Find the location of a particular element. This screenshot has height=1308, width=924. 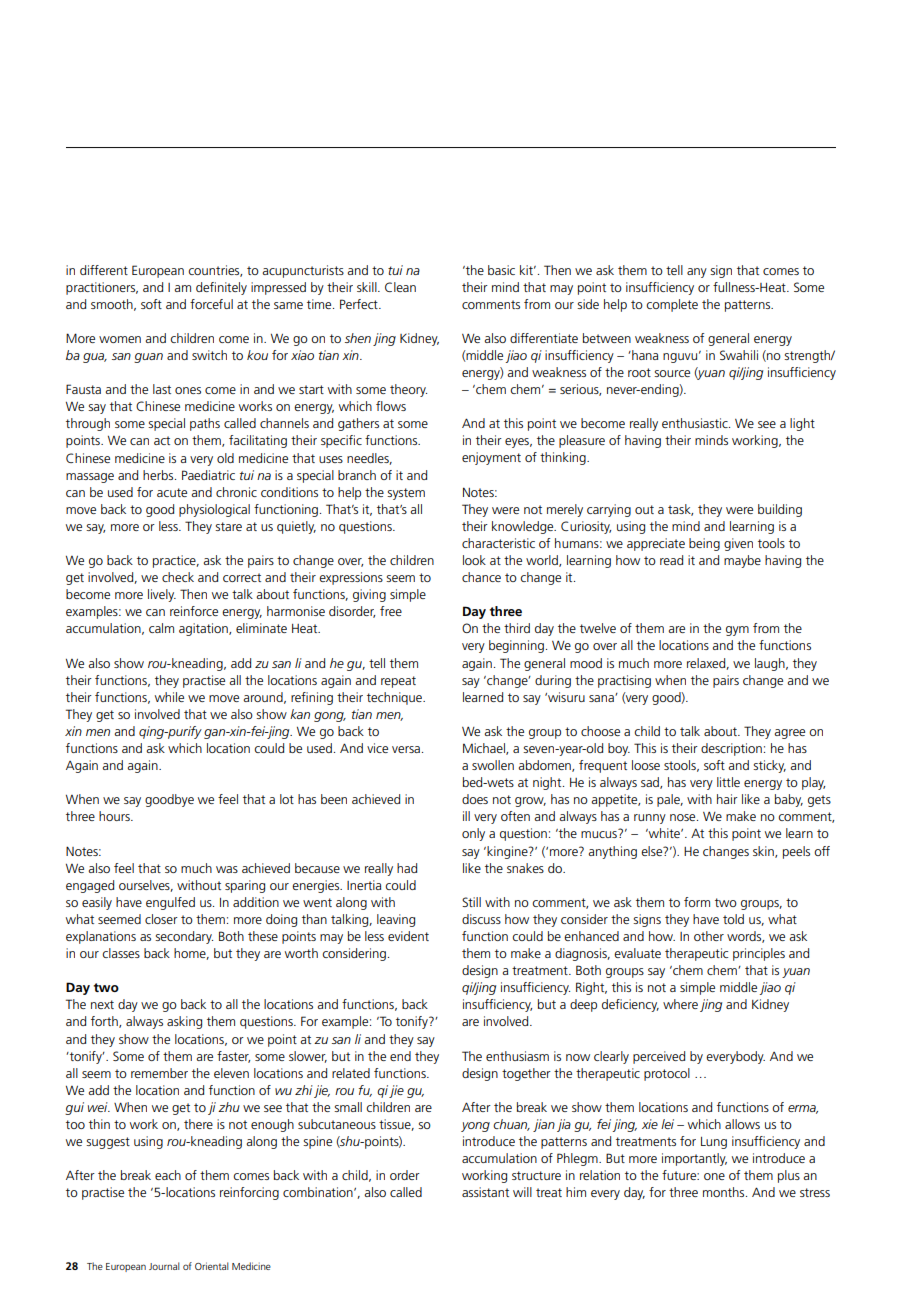

assistant is located at coordinates (485, 1192).
